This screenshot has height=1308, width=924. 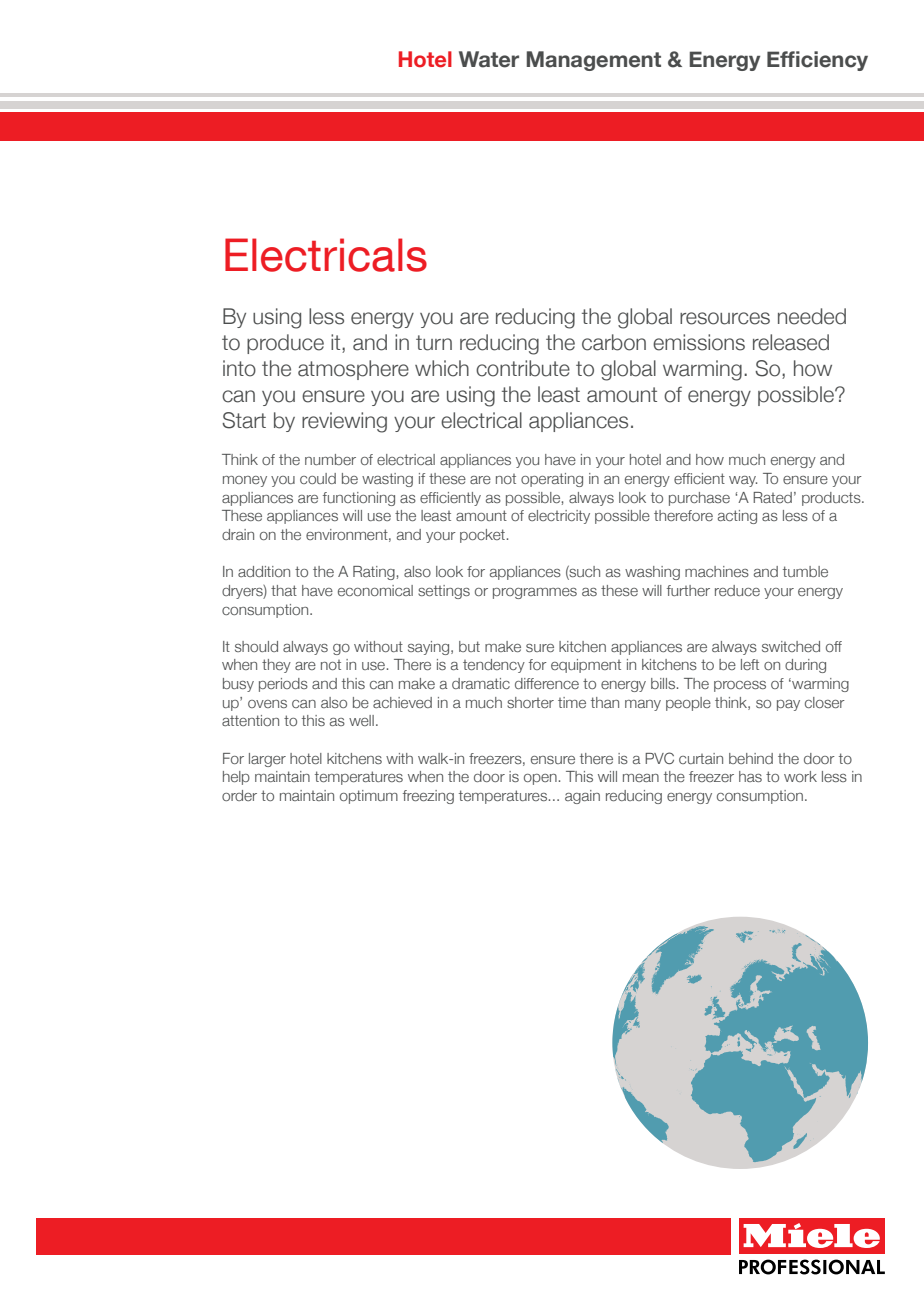 I want to click on should, so click(x=256, y=646).
